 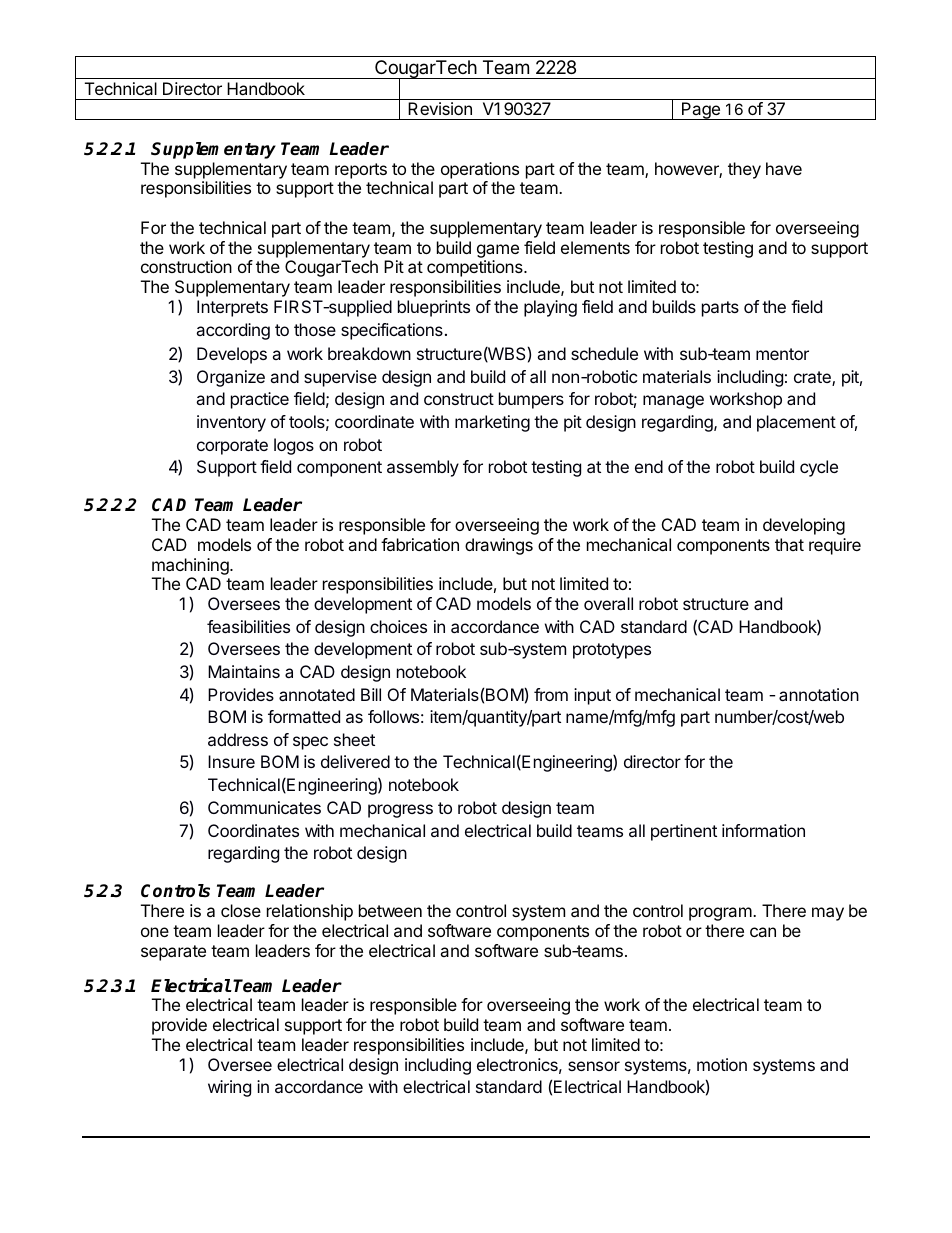 I want to click on that, so click(x=789, y=544).
